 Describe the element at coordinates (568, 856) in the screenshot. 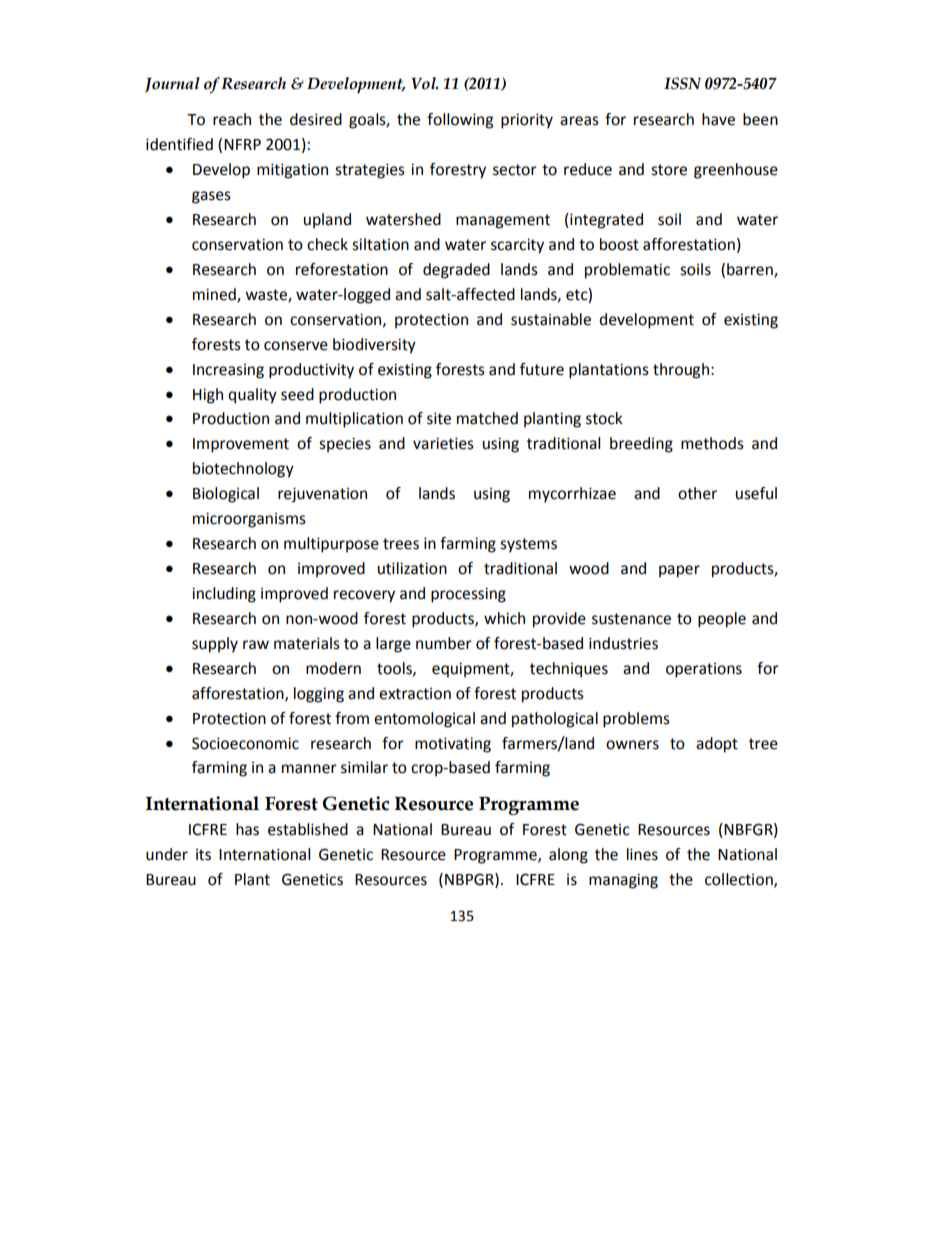

I see `along` at that location.
